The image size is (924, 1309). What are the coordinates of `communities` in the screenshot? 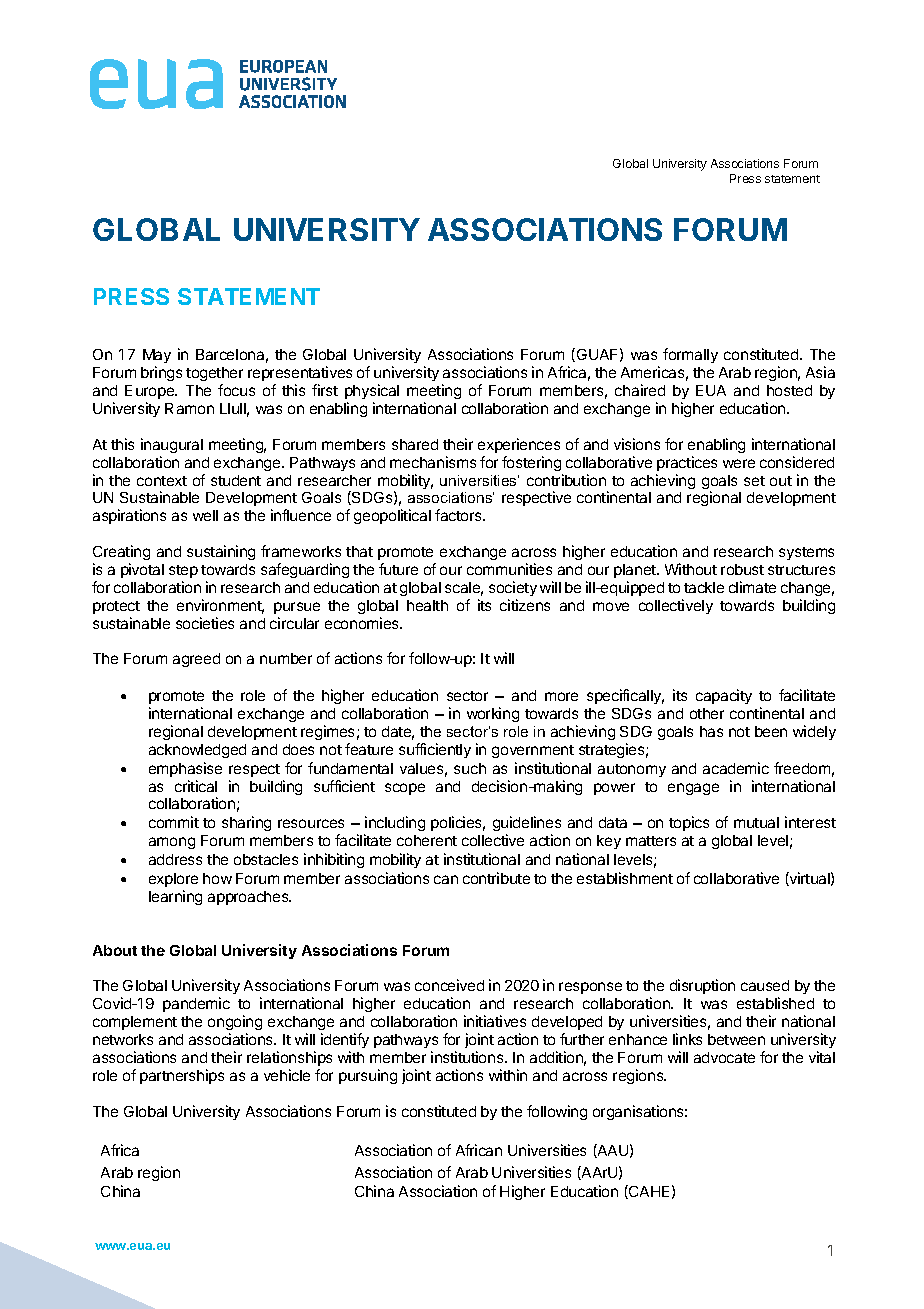 It's located at (509, 569).
